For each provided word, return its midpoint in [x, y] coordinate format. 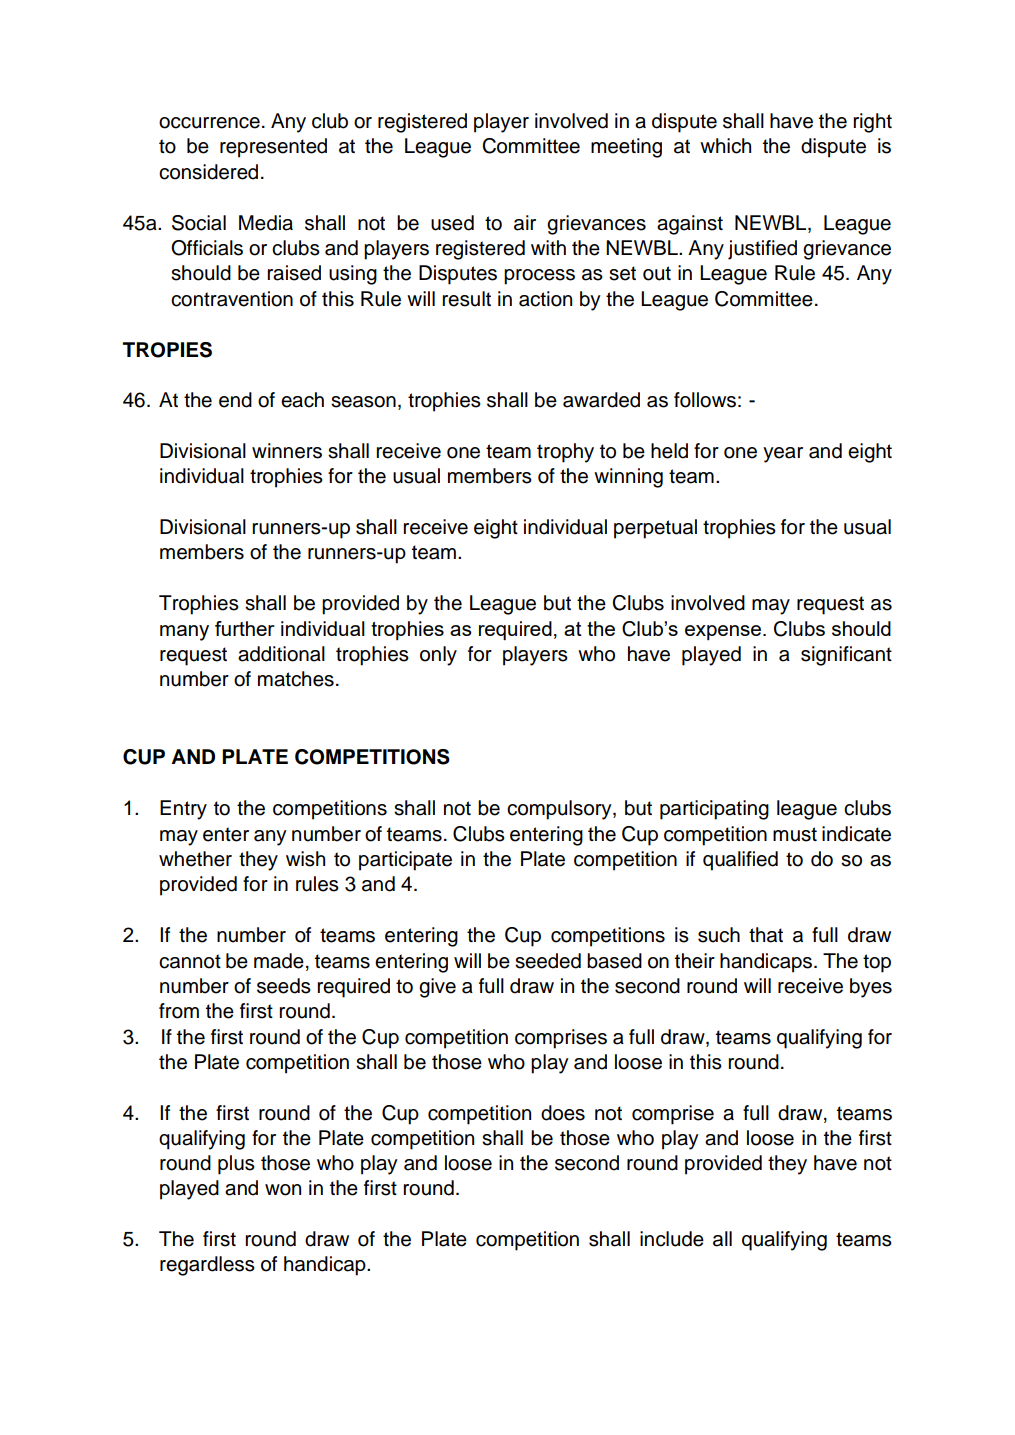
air [525, 223]
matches [296, 679]
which [725, 146]
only [438, 656]
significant [846, 656]
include [672, 1239]
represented [273, 148]
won [283, 1190]
